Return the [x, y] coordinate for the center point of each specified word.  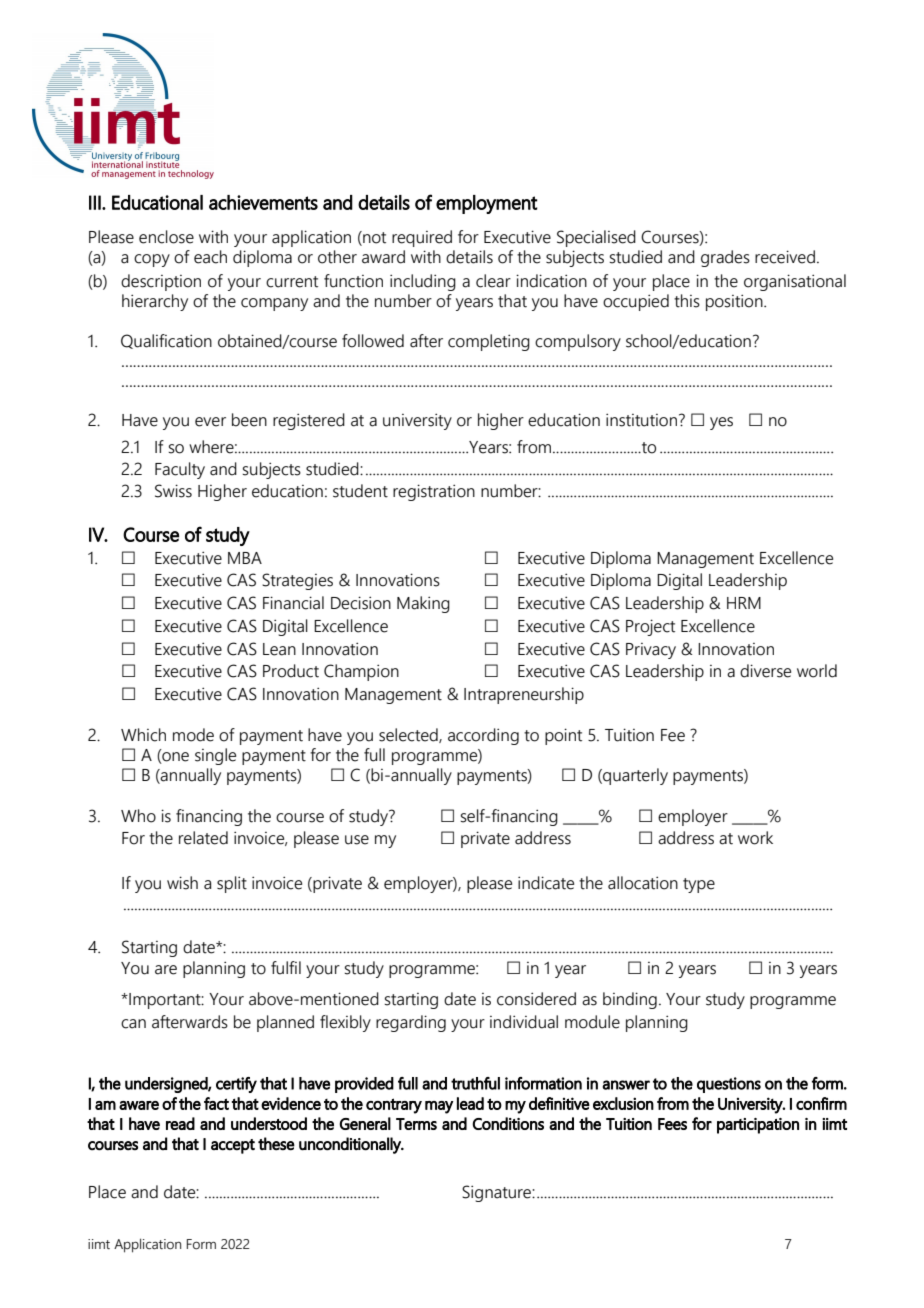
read [180, 1123]
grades [725, 258]
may [439, 1107]
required [422, 238]
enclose [166, 237]
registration [434, 492]
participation [758, 1126]
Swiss [173, 491]
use [357, 840]
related [203, 838]
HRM [744, 603]
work [755, 838]
